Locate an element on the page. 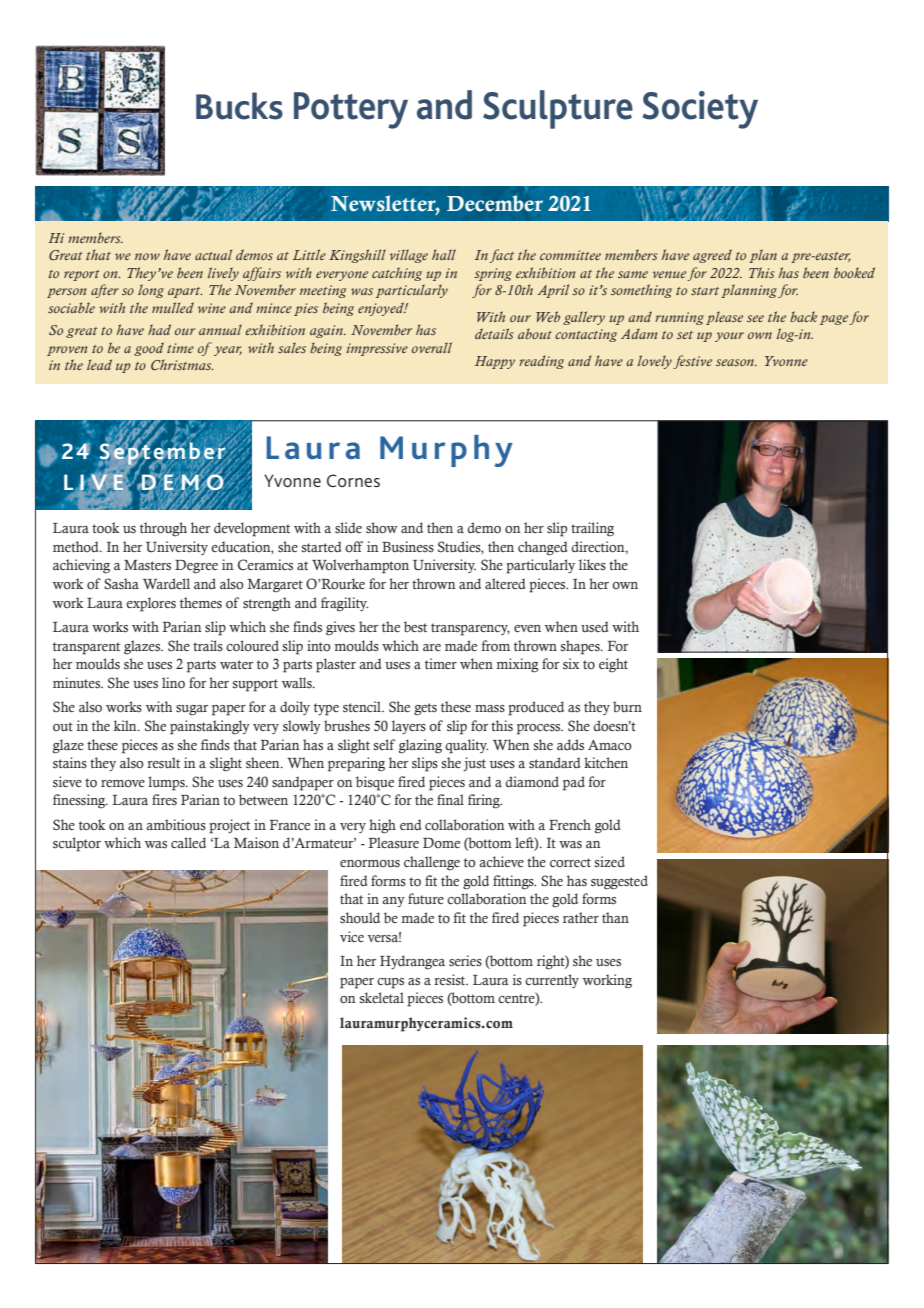 Image resolution: width=924 pixels, height=1308 pixels. likes is located at coordinates (592, 565).
